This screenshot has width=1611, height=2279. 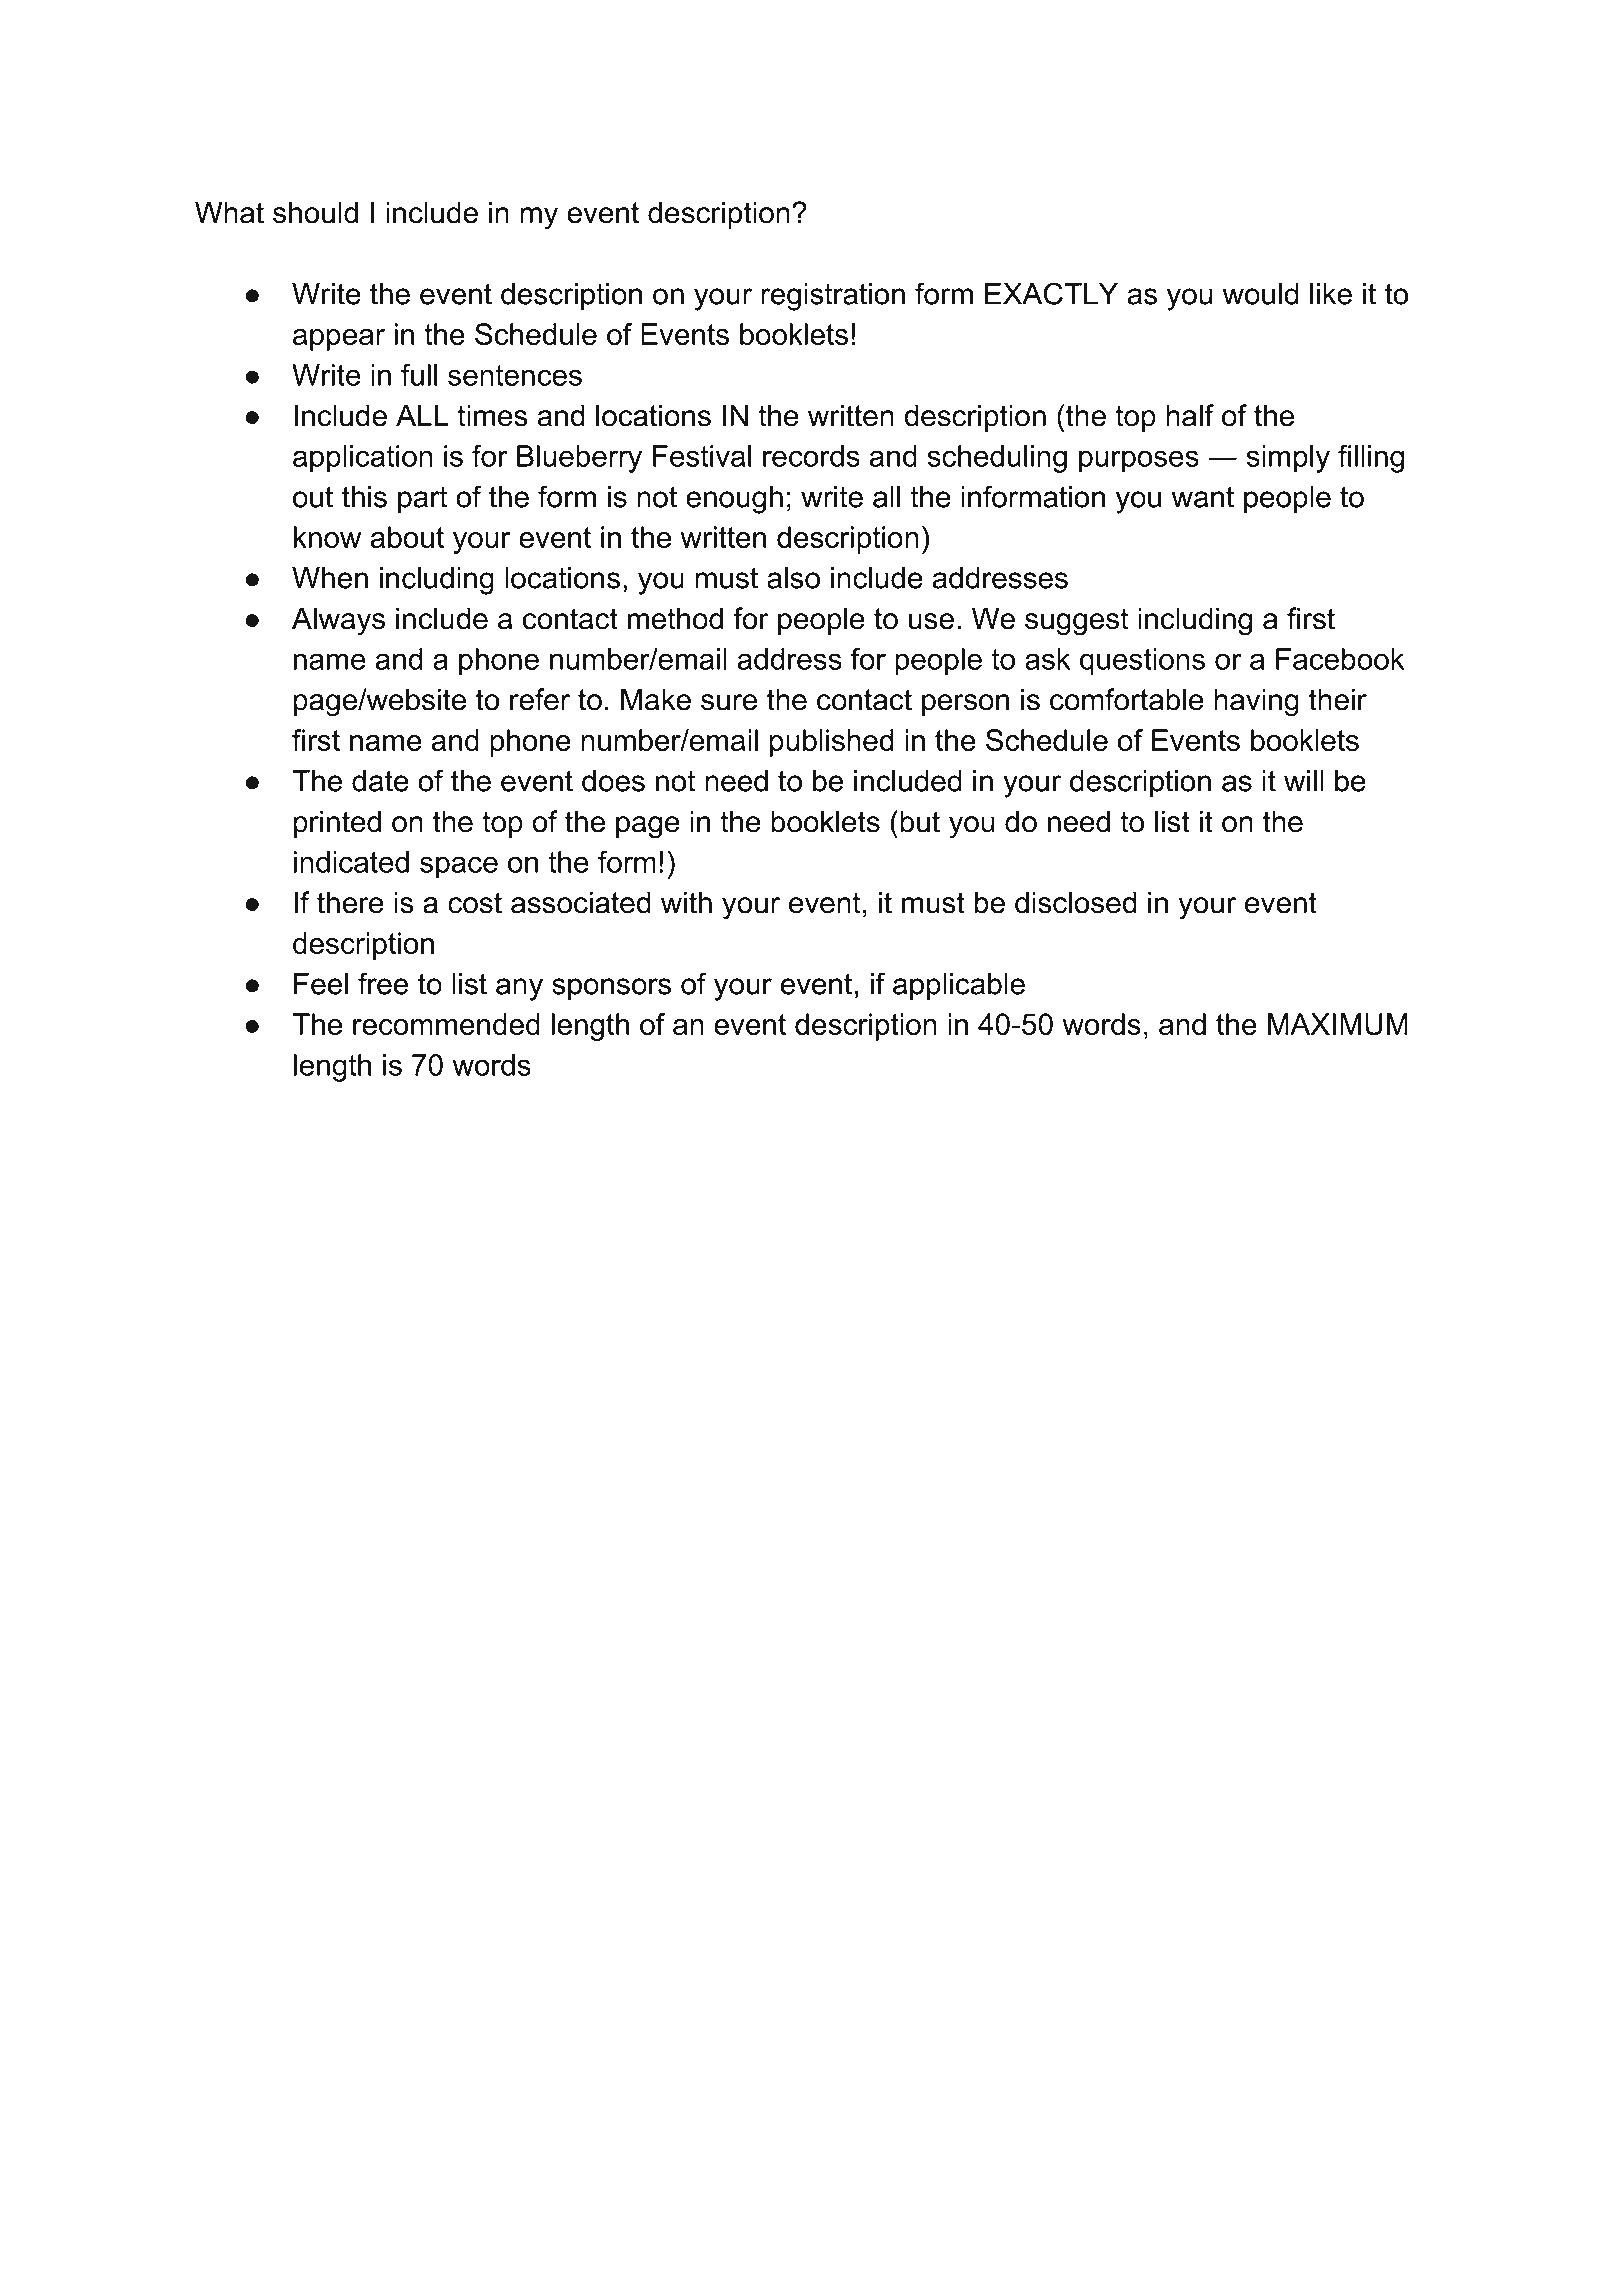 I want to click on MAXIMUM, so click(x=1338, y=1024).
